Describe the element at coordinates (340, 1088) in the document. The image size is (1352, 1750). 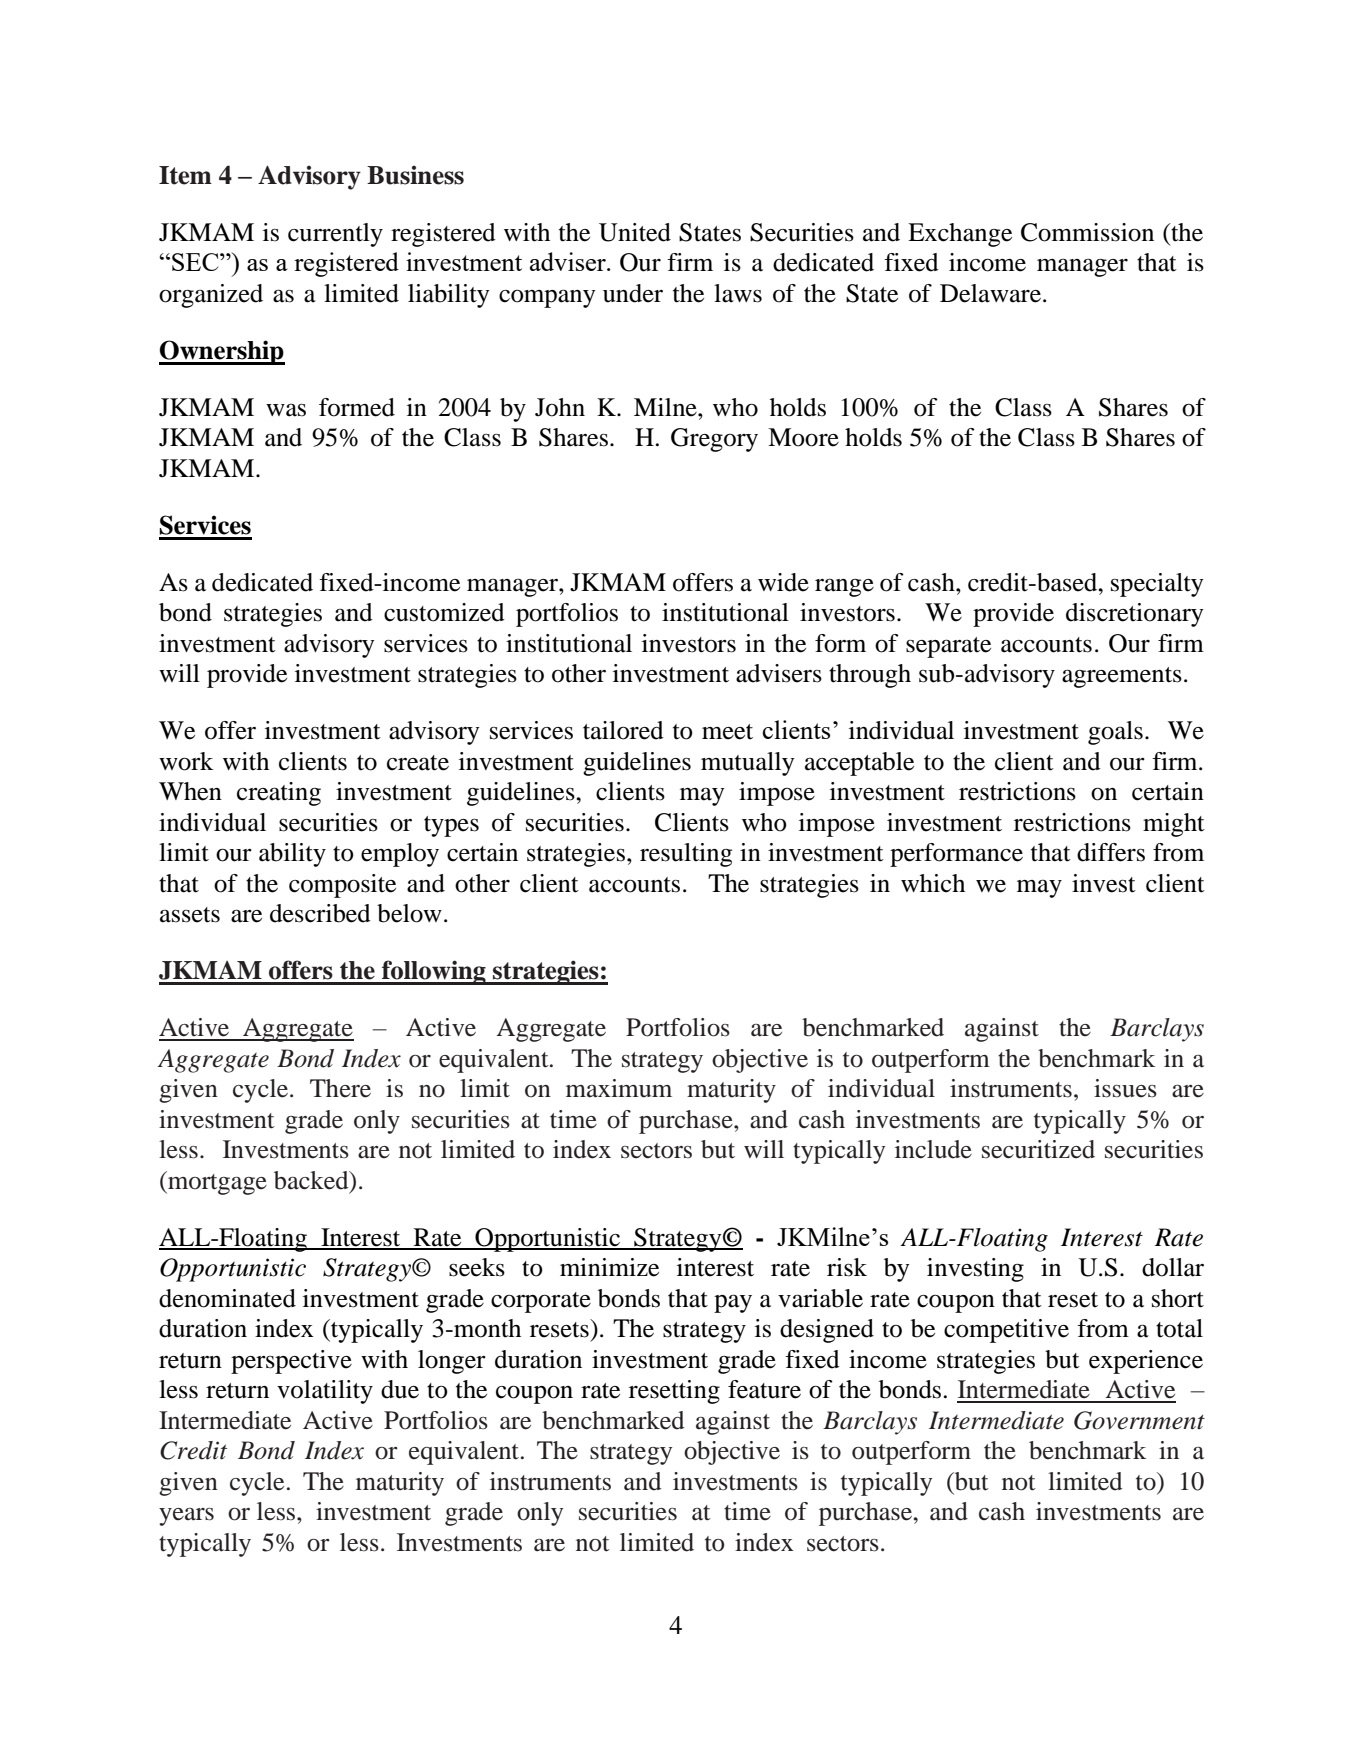
I see `There` at that location.
